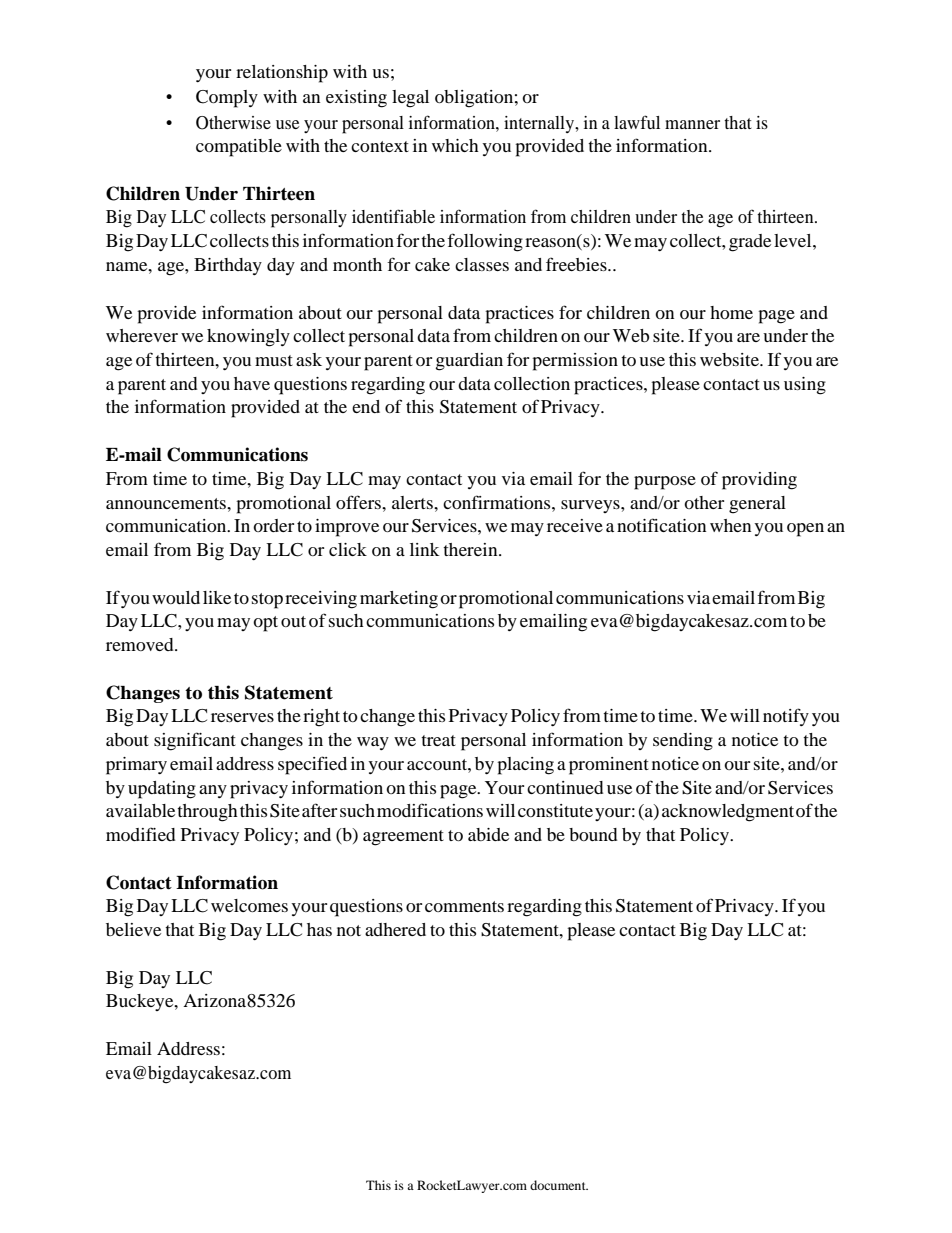 This screenshot has width=952, height=1233. Describe the element at coordinates (141, 1002) in the screenshot. I see `Buckeye` at that location.
